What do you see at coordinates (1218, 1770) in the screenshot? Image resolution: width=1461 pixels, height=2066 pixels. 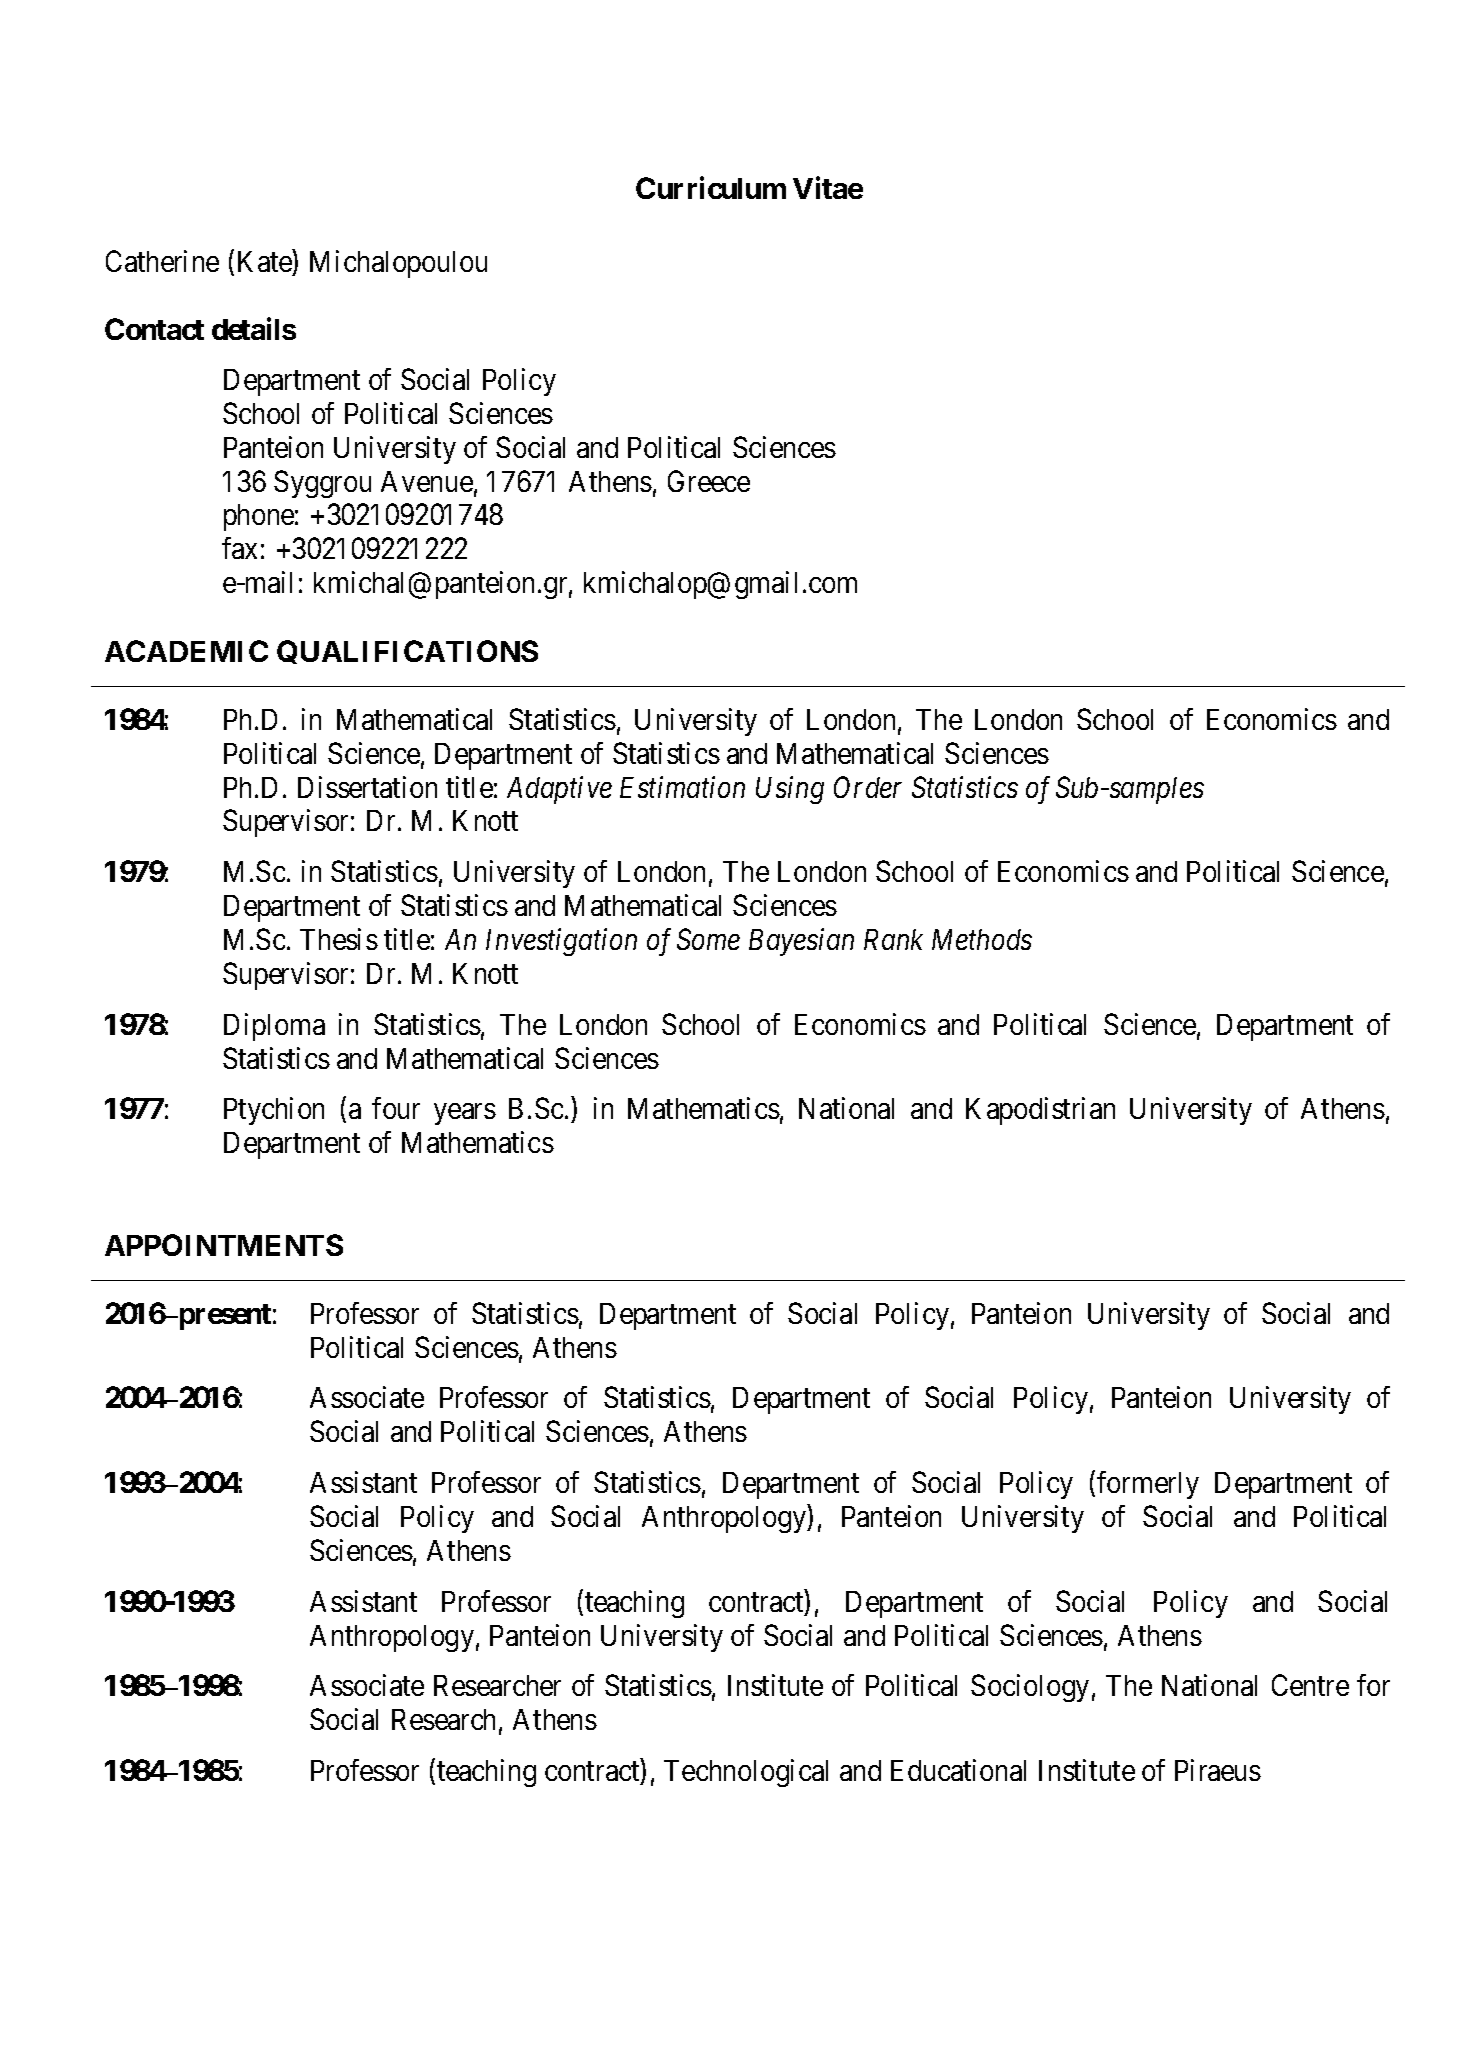 I see `Piraeus` at bounding box center [1218, 1770].
